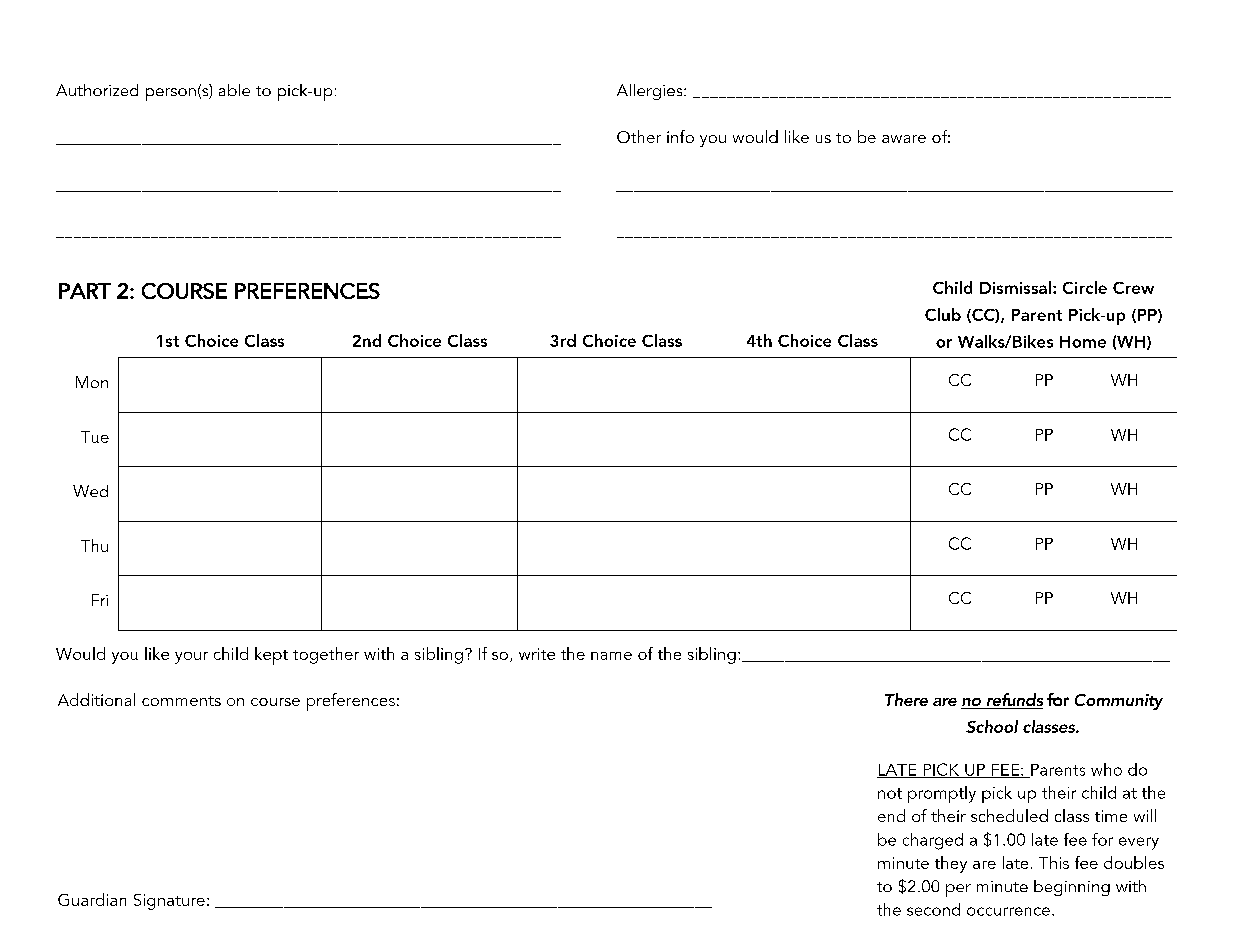  I want to click on Wed, so click(90, 491).
